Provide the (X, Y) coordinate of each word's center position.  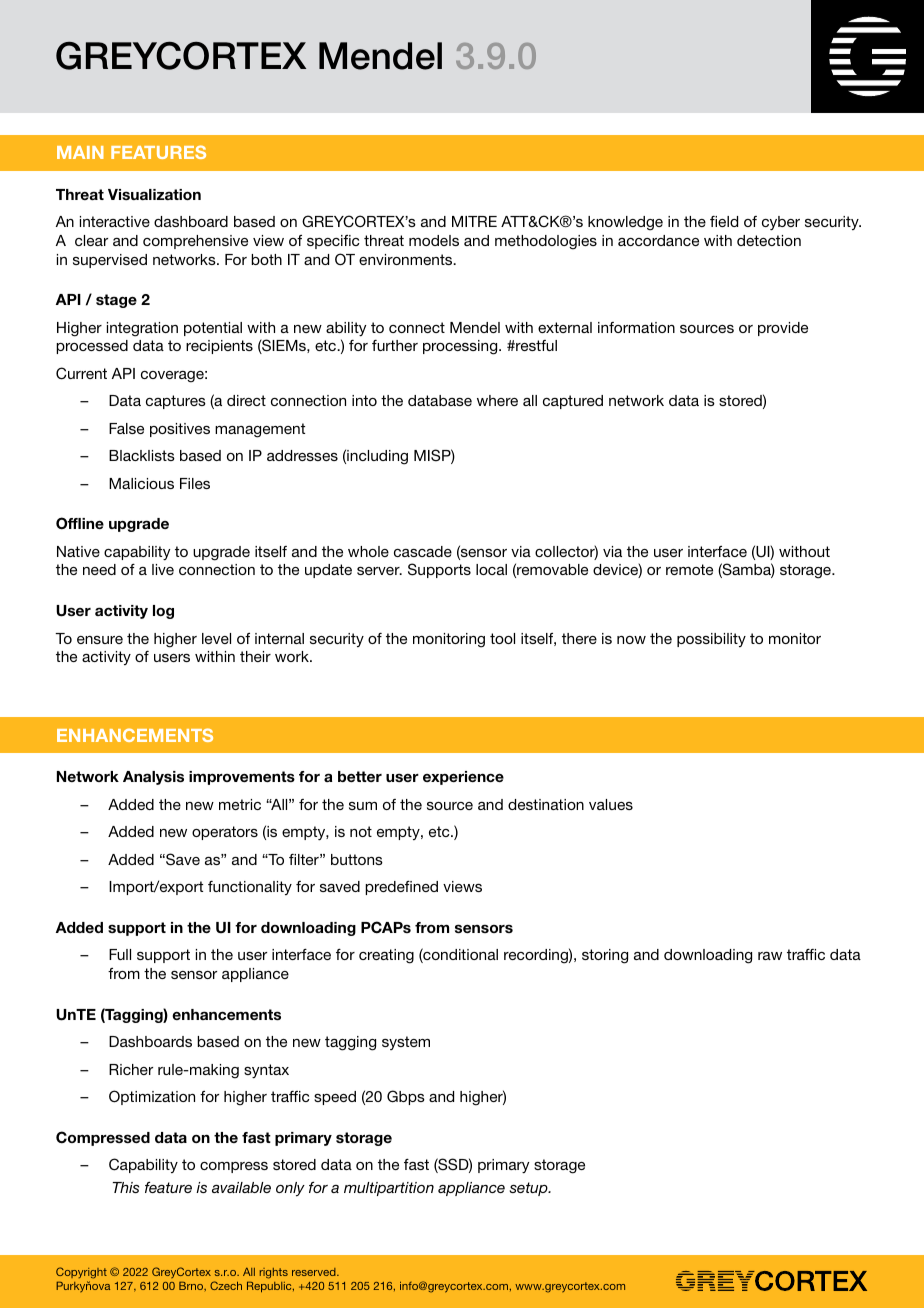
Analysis (153, 778)
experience (463, 778)
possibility (711, 640)
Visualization (154, 194)
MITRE (474, 221)
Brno (192, 1286)
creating (386, 956)
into (364, 400)
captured (573, 402)
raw (770, 956)
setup (530, 1189)
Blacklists (142, 455)
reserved (315, 1272)
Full (120, 954)
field (724, 221)
